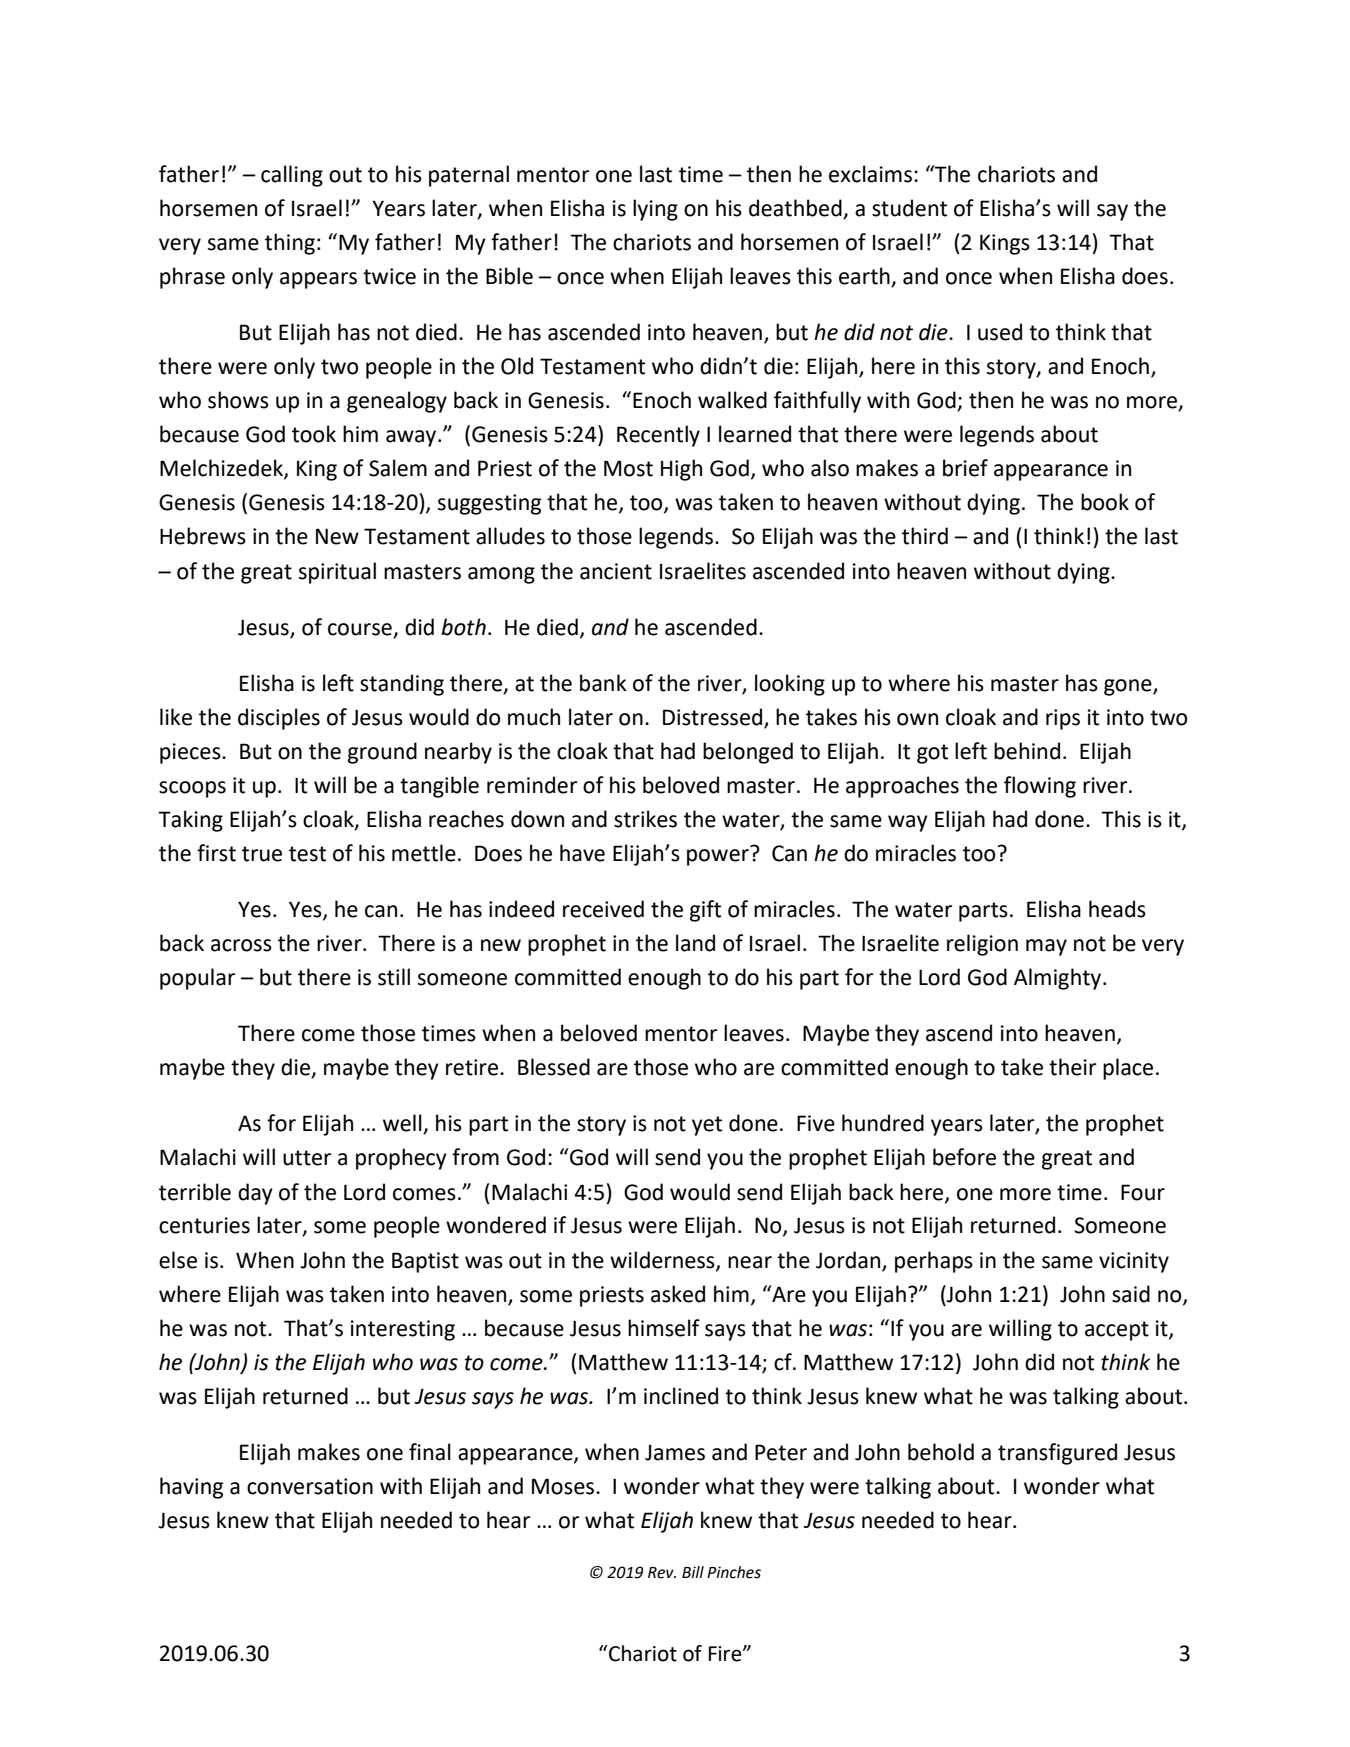  Describe the element at coordinates (662, 1573) in the page. I see `Rev` at that location.
